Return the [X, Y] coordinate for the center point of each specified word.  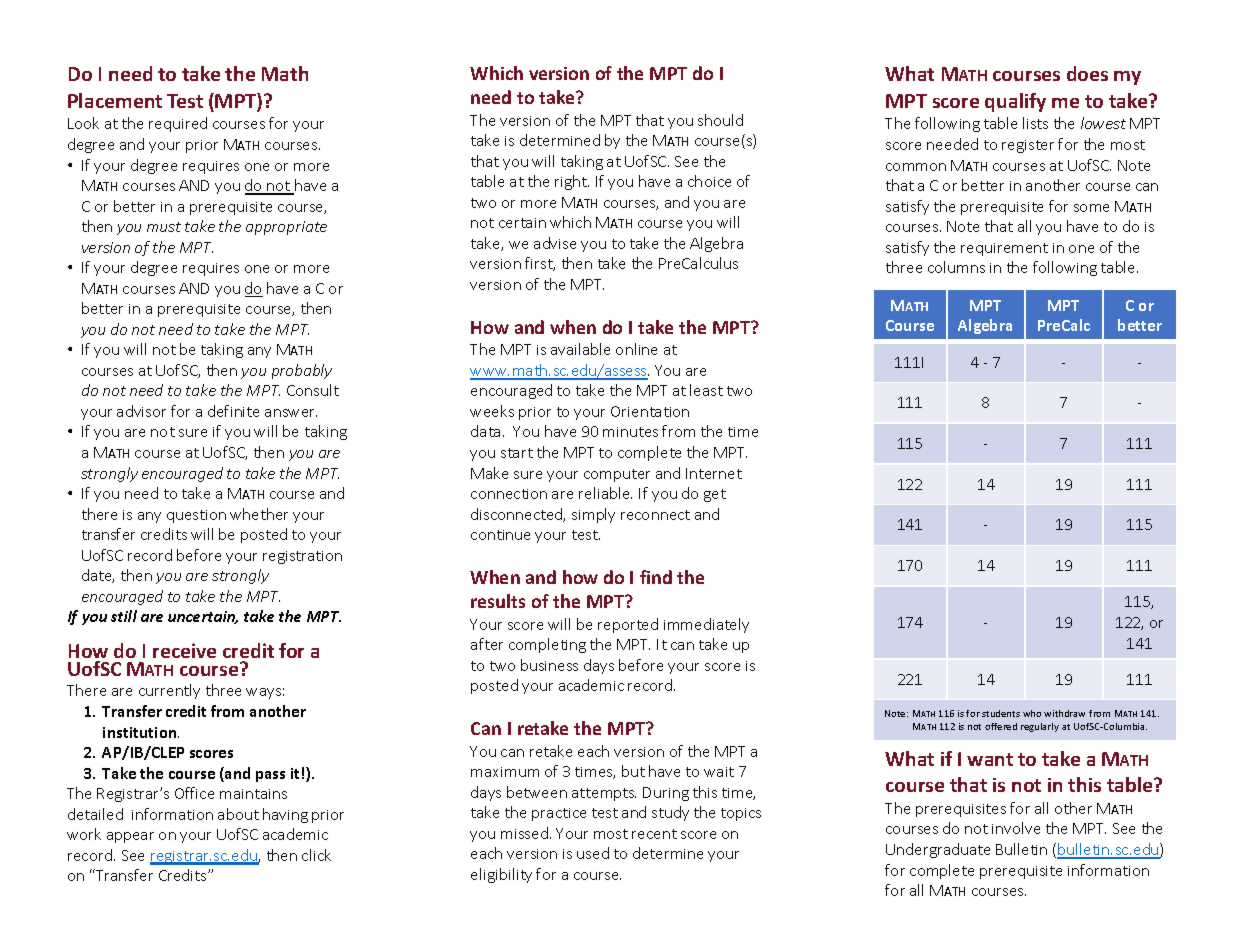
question [196, 516]
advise [555, 243]
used [593, 853]
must [164, 227]
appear [130, 837]
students [1001, 713]
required [178, 124]
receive [184, 650]
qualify [1015, 102]
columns [956, 267]
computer [617, 475]
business [549, 665]
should [720, 120]
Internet [714, 473]
